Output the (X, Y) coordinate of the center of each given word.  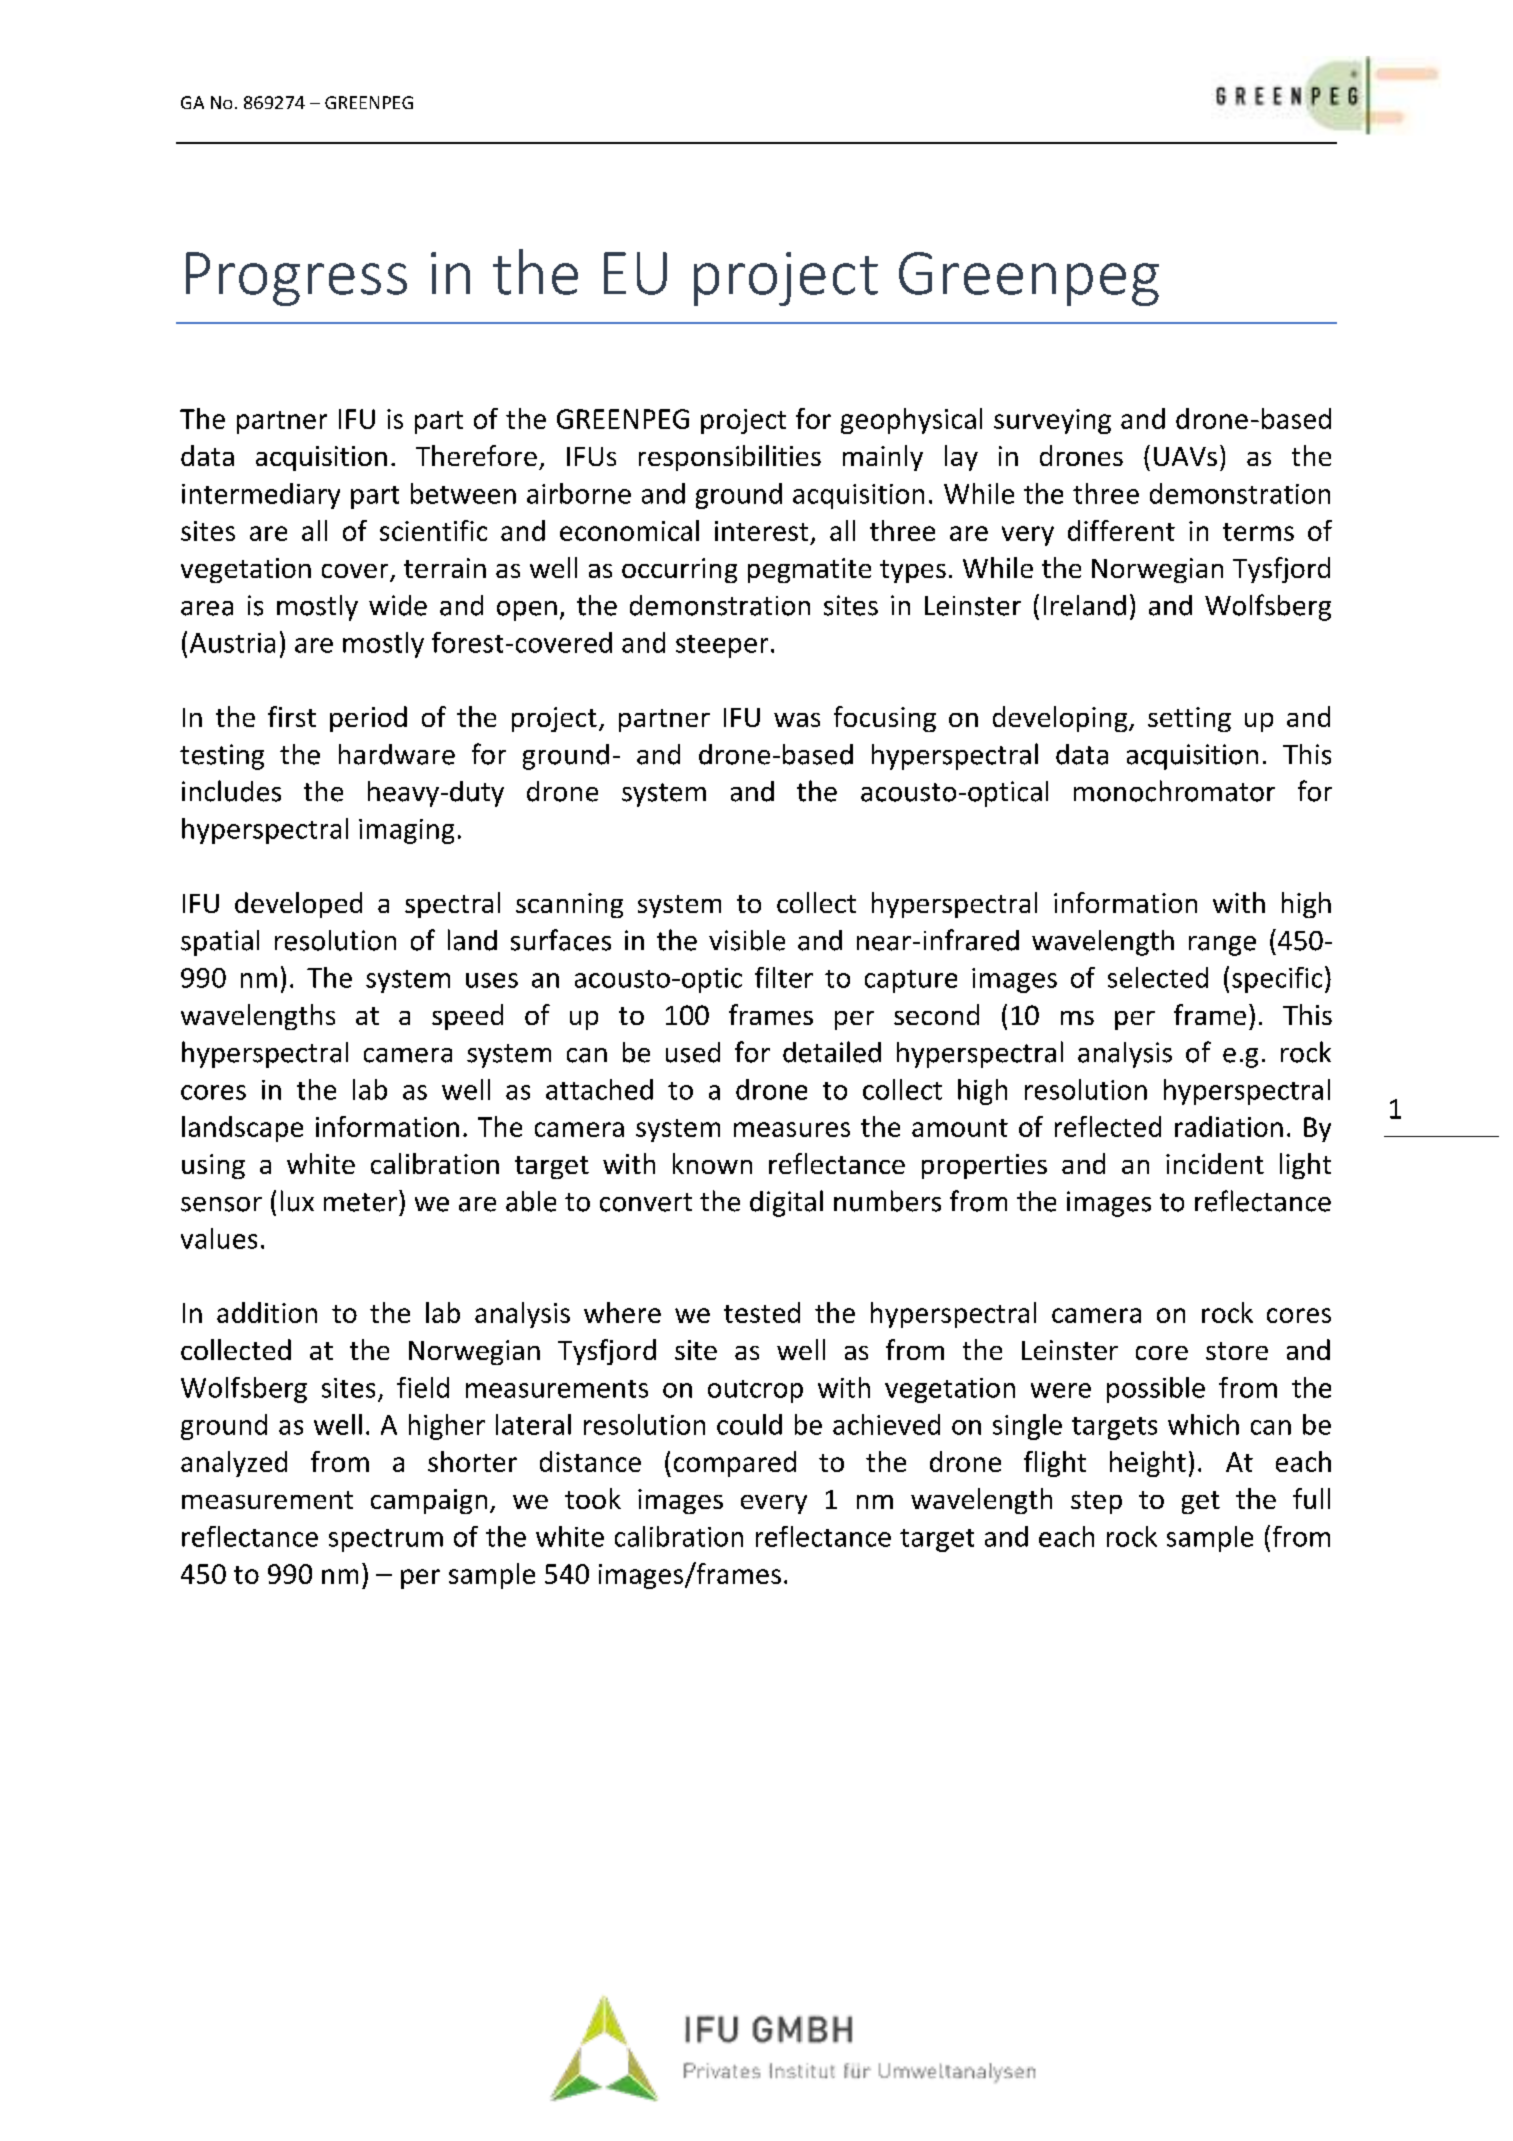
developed (298, 905)
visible (747, 940)
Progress (296, 279)
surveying (1052, 421)
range (1222, 946)
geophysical (911, 421)
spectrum (386, 1540)
